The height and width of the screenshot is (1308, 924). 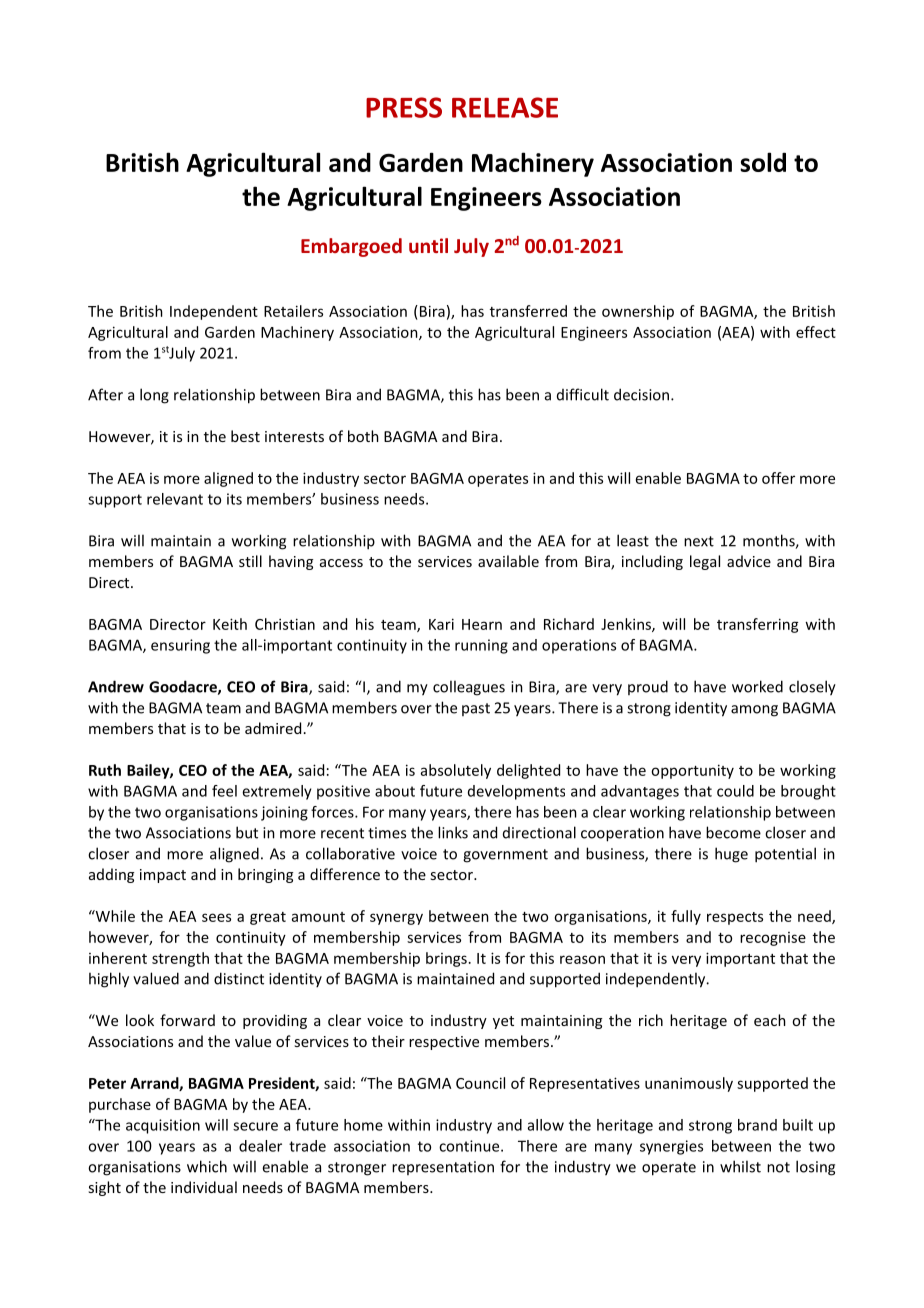 I want to click on synergy, so click(x=396, y=919).
